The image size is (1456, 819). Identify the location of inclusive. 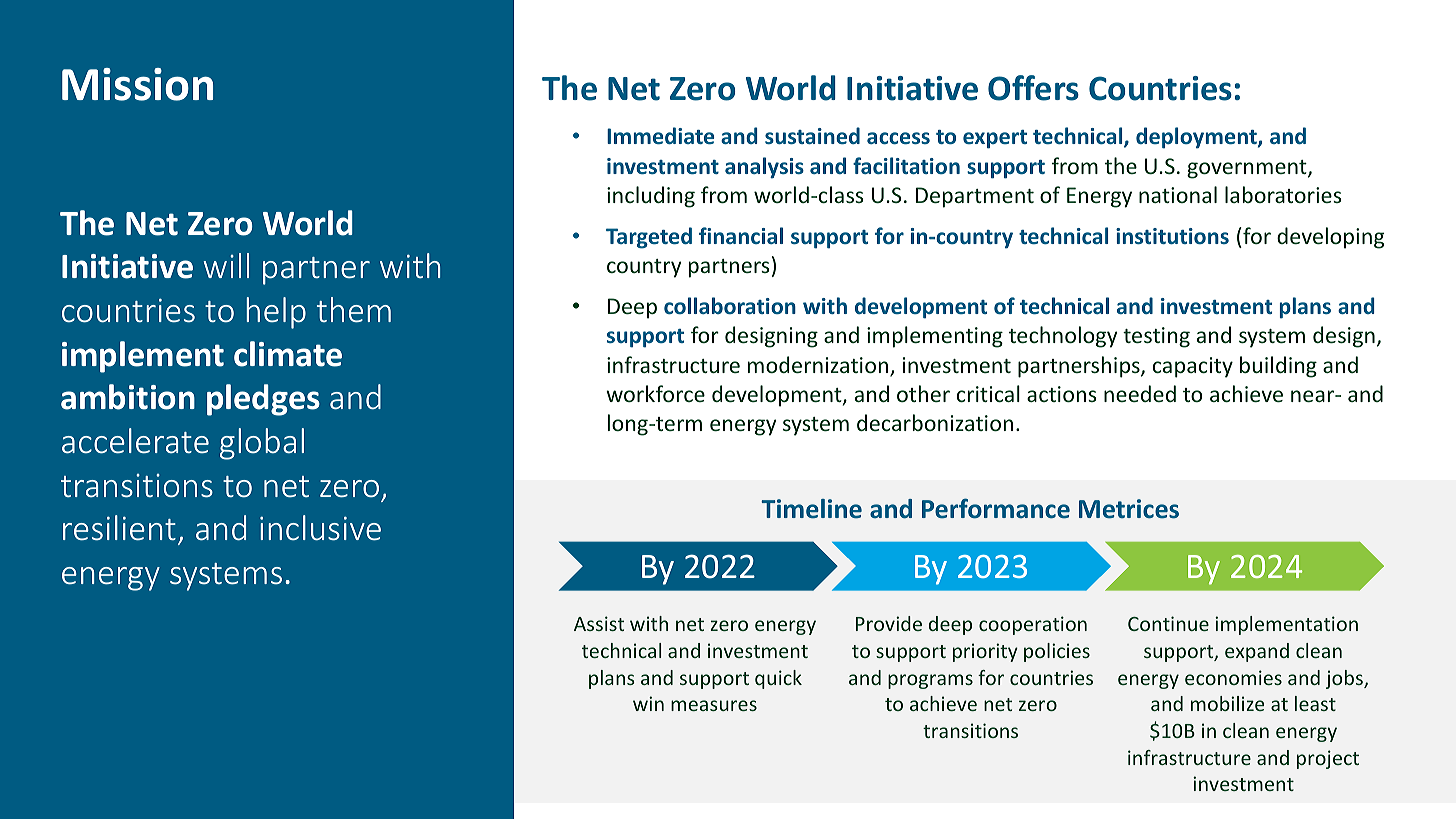
(320, 528).
